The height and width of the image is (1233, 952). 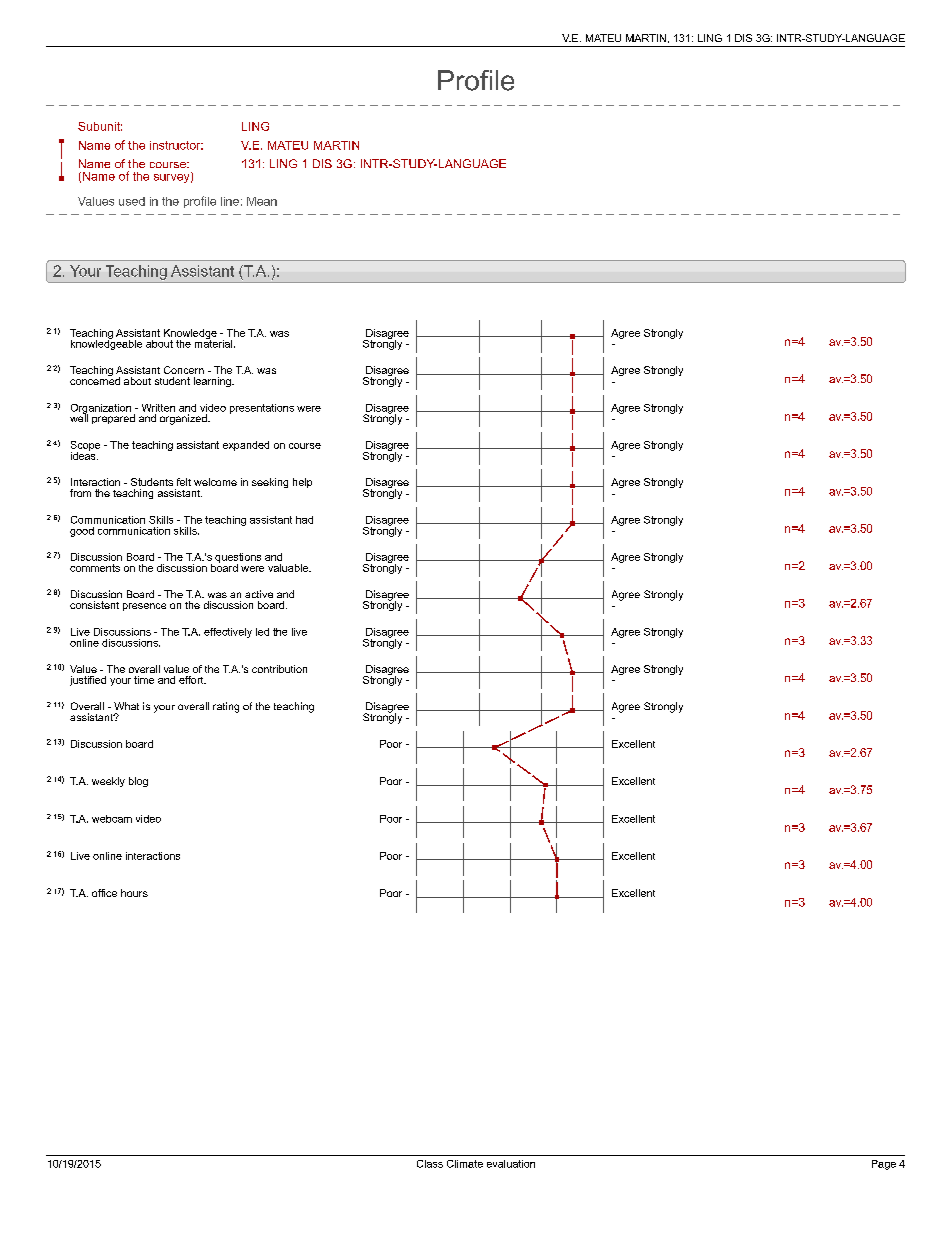 What do you see at coordinates (304, 520) in the image?
I see `had` at bounding box center [304, 520].
